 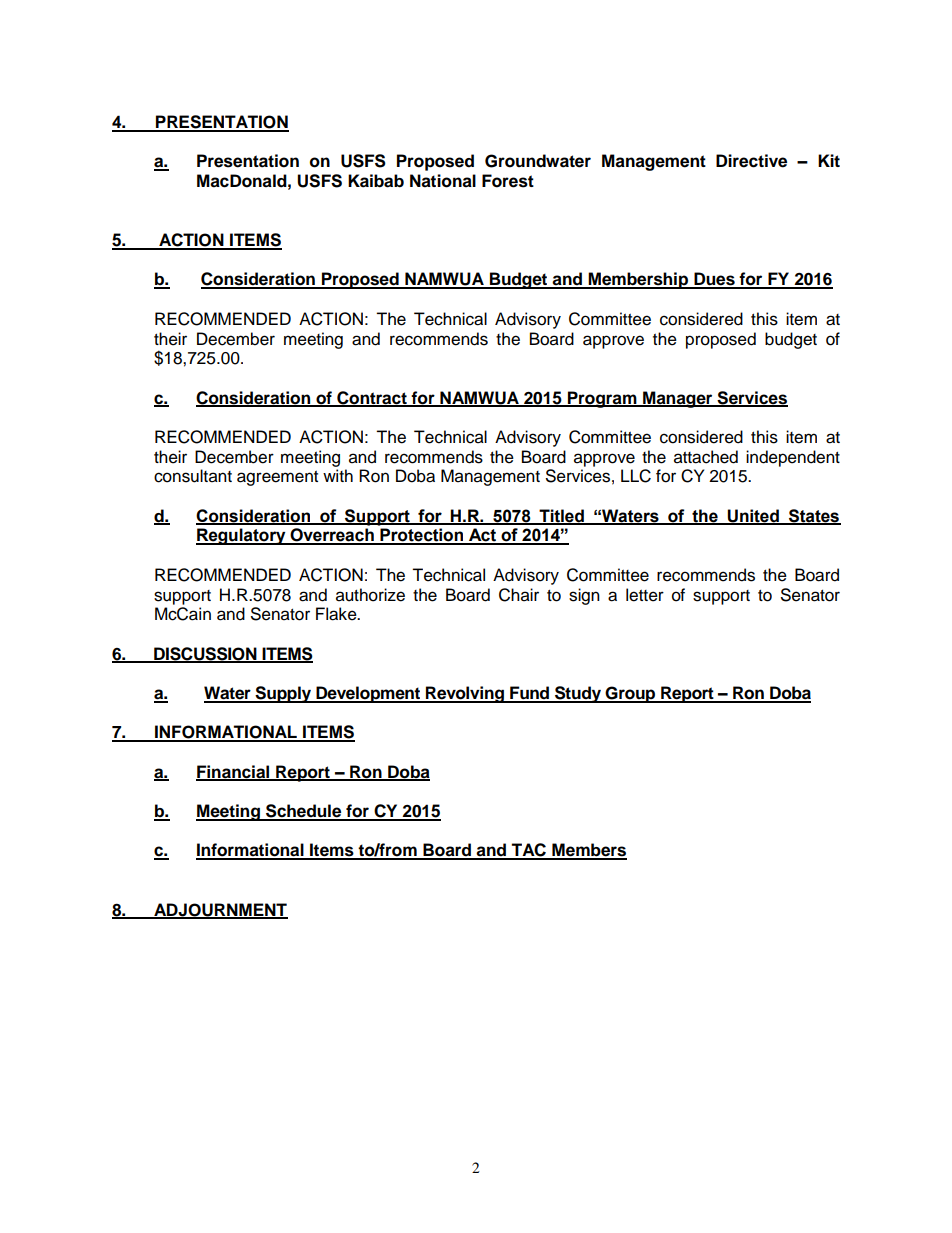 What do you see at coordinates (304, 812) in the page?
I see `Schedule` at bounding box center [304, 812].
